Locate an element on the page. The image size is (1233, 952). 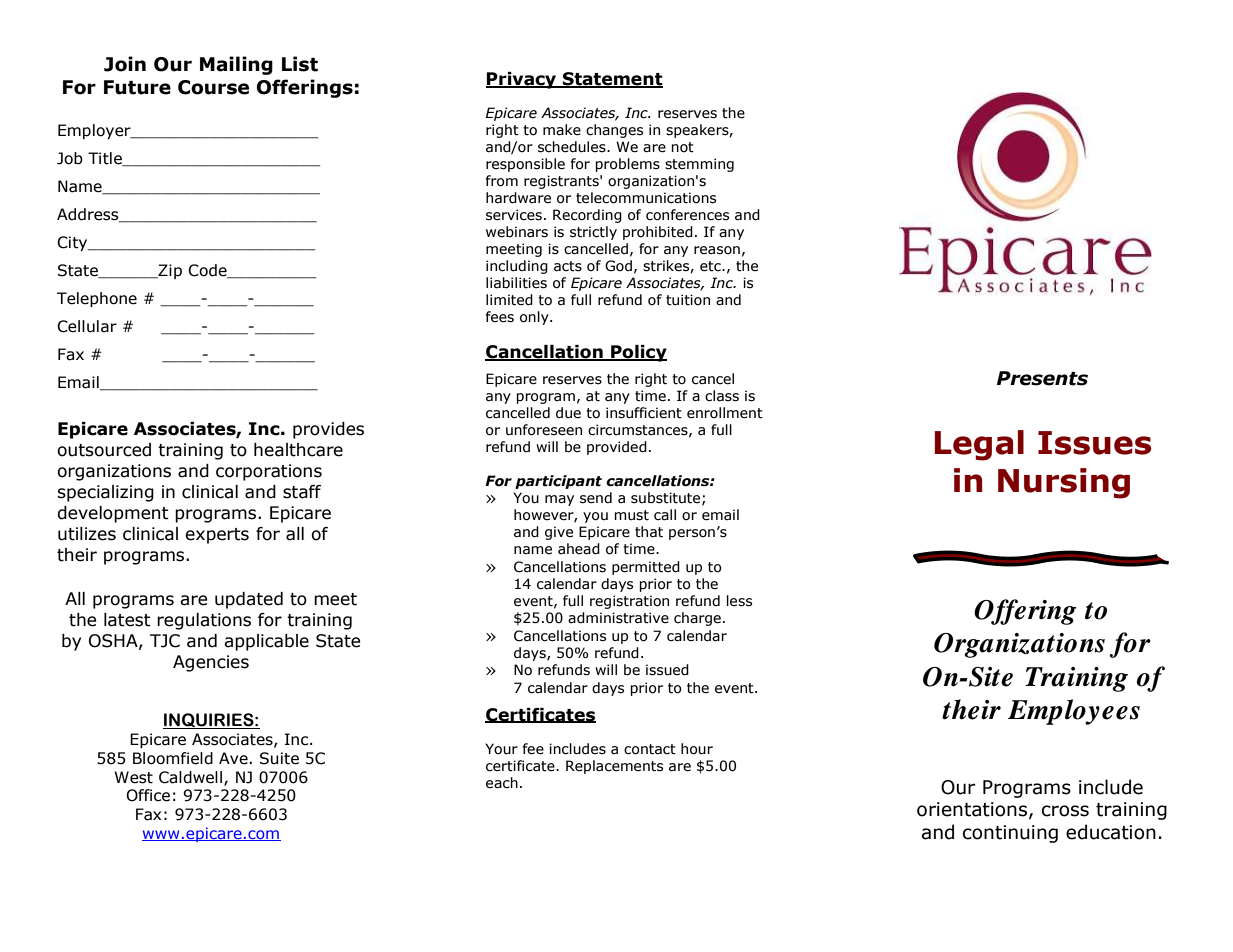
only is located at coordinates (535, 318).
